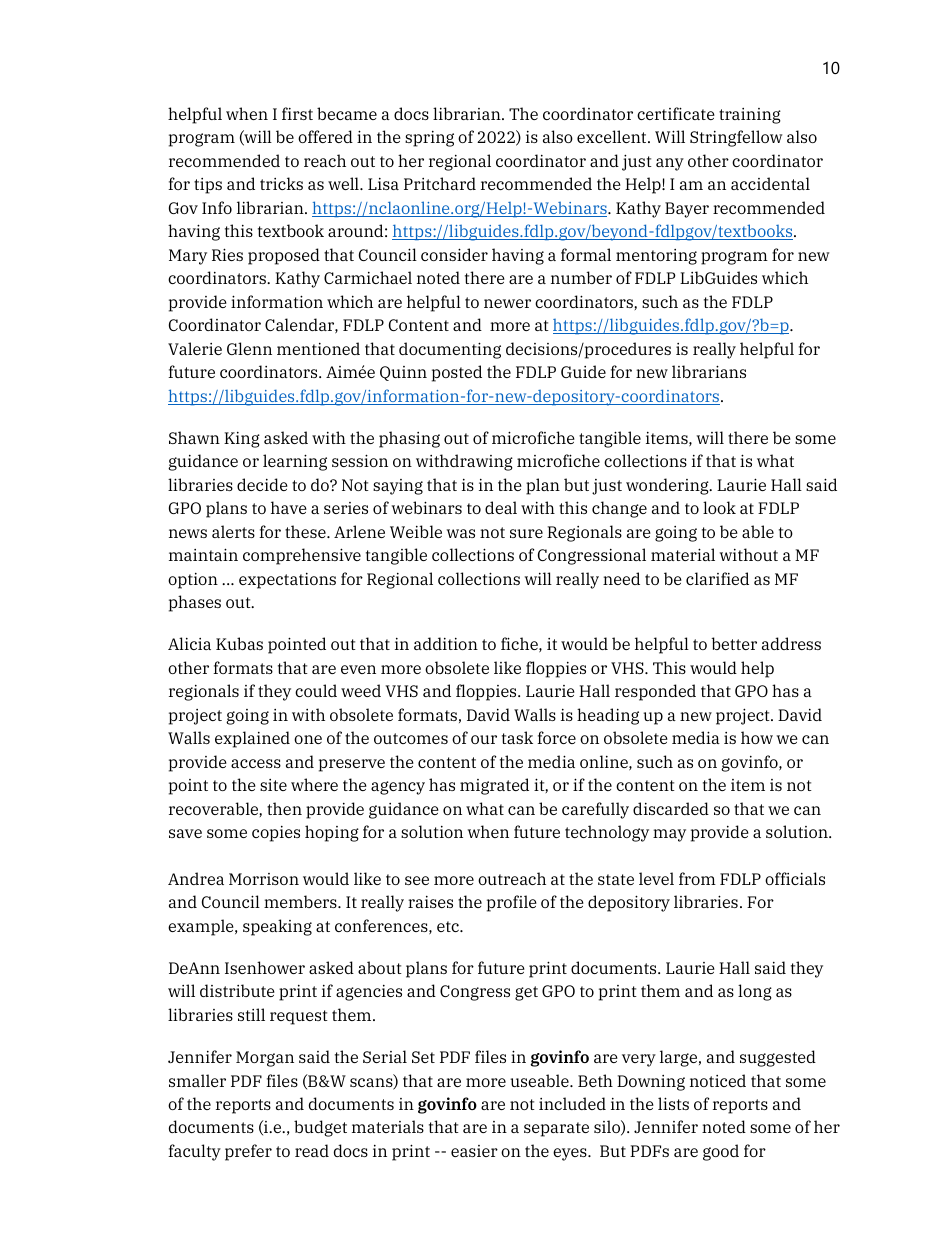 The width and height of the screenshot is (952, 1233). Describe the element at coordinates (446, 643) in the screenshot. I see `addition` at that location.
